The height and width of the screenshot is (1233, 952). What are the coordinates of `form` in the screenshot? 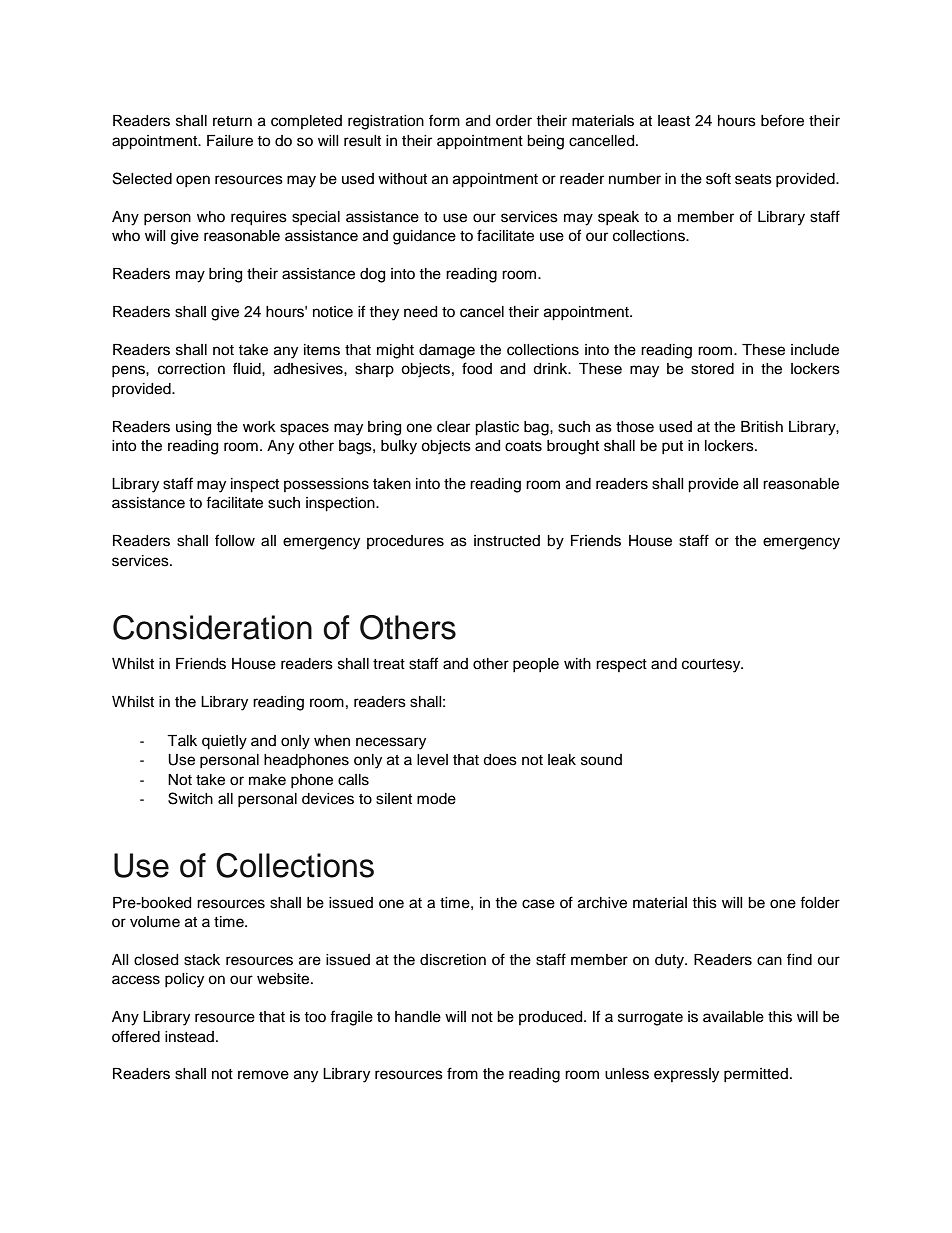 It's located at (444, 120).
